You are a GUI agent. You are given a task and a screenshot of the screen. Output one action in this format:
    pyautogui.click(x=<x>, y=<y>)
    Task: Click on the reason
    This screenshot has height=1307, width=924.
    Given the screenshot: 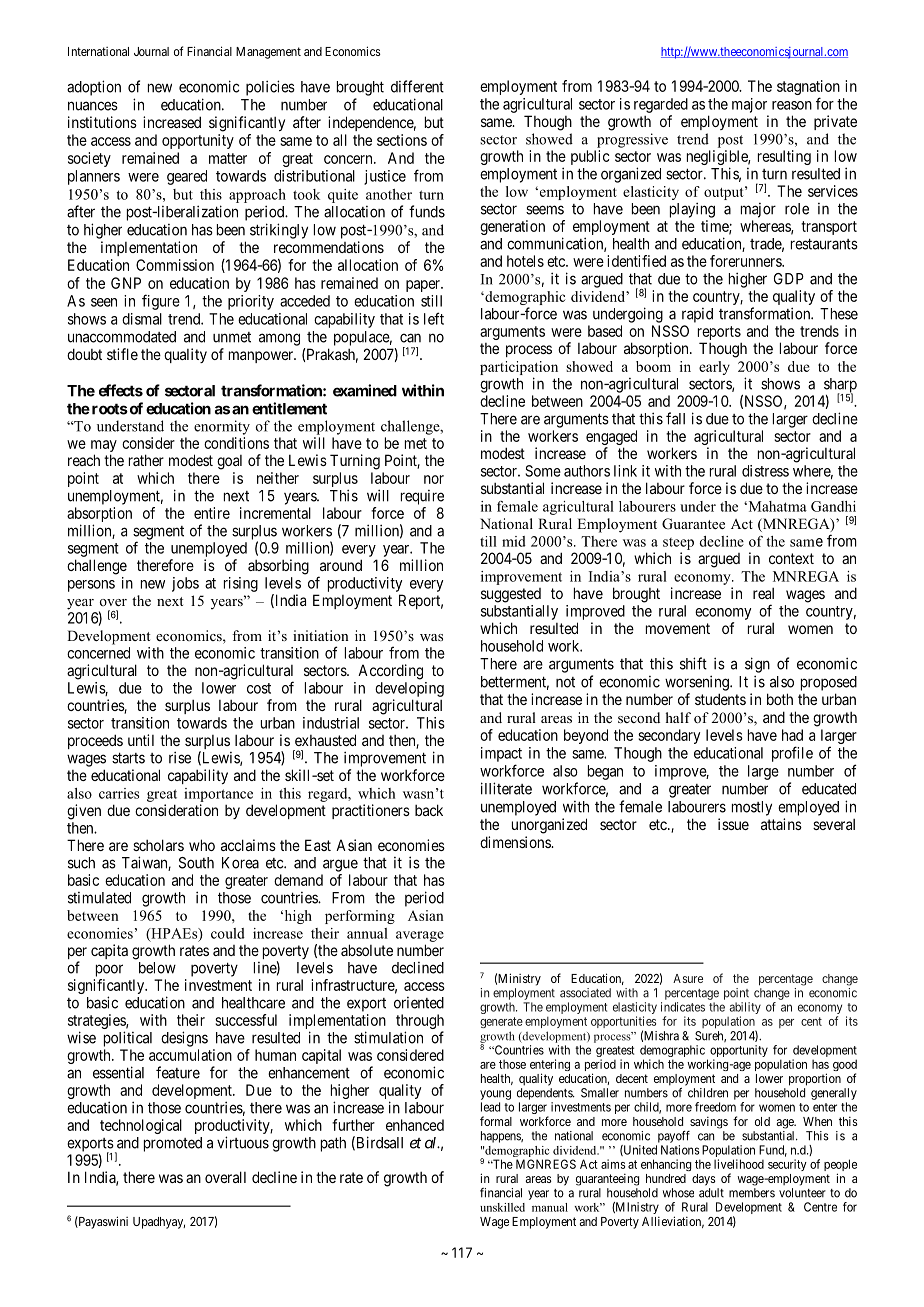 What is the action you would take?
    pyautogui.click(x=792, y=105)
